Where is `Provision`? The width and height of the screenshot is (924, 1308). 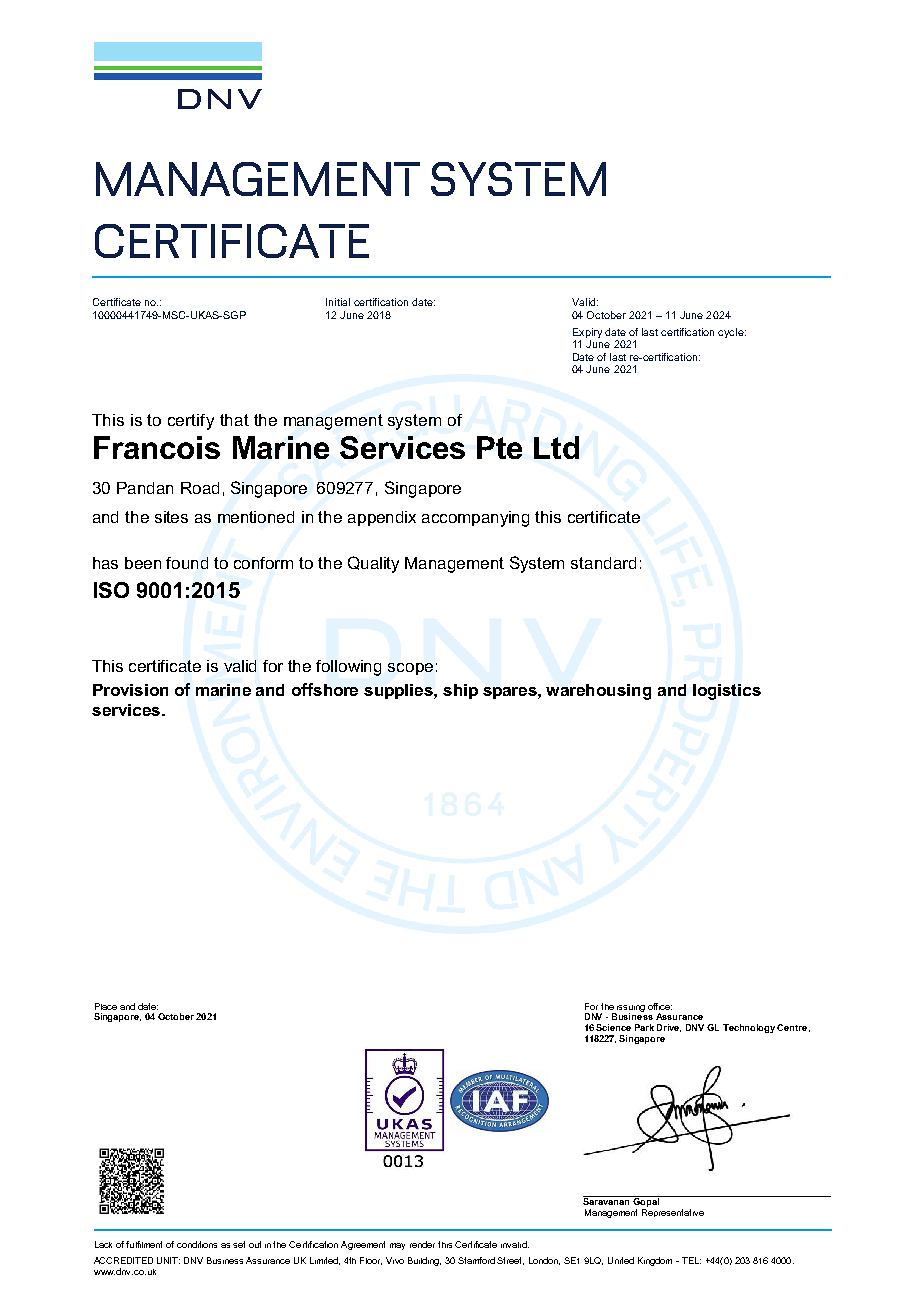
Provision is located at coordinates (130, 690).
